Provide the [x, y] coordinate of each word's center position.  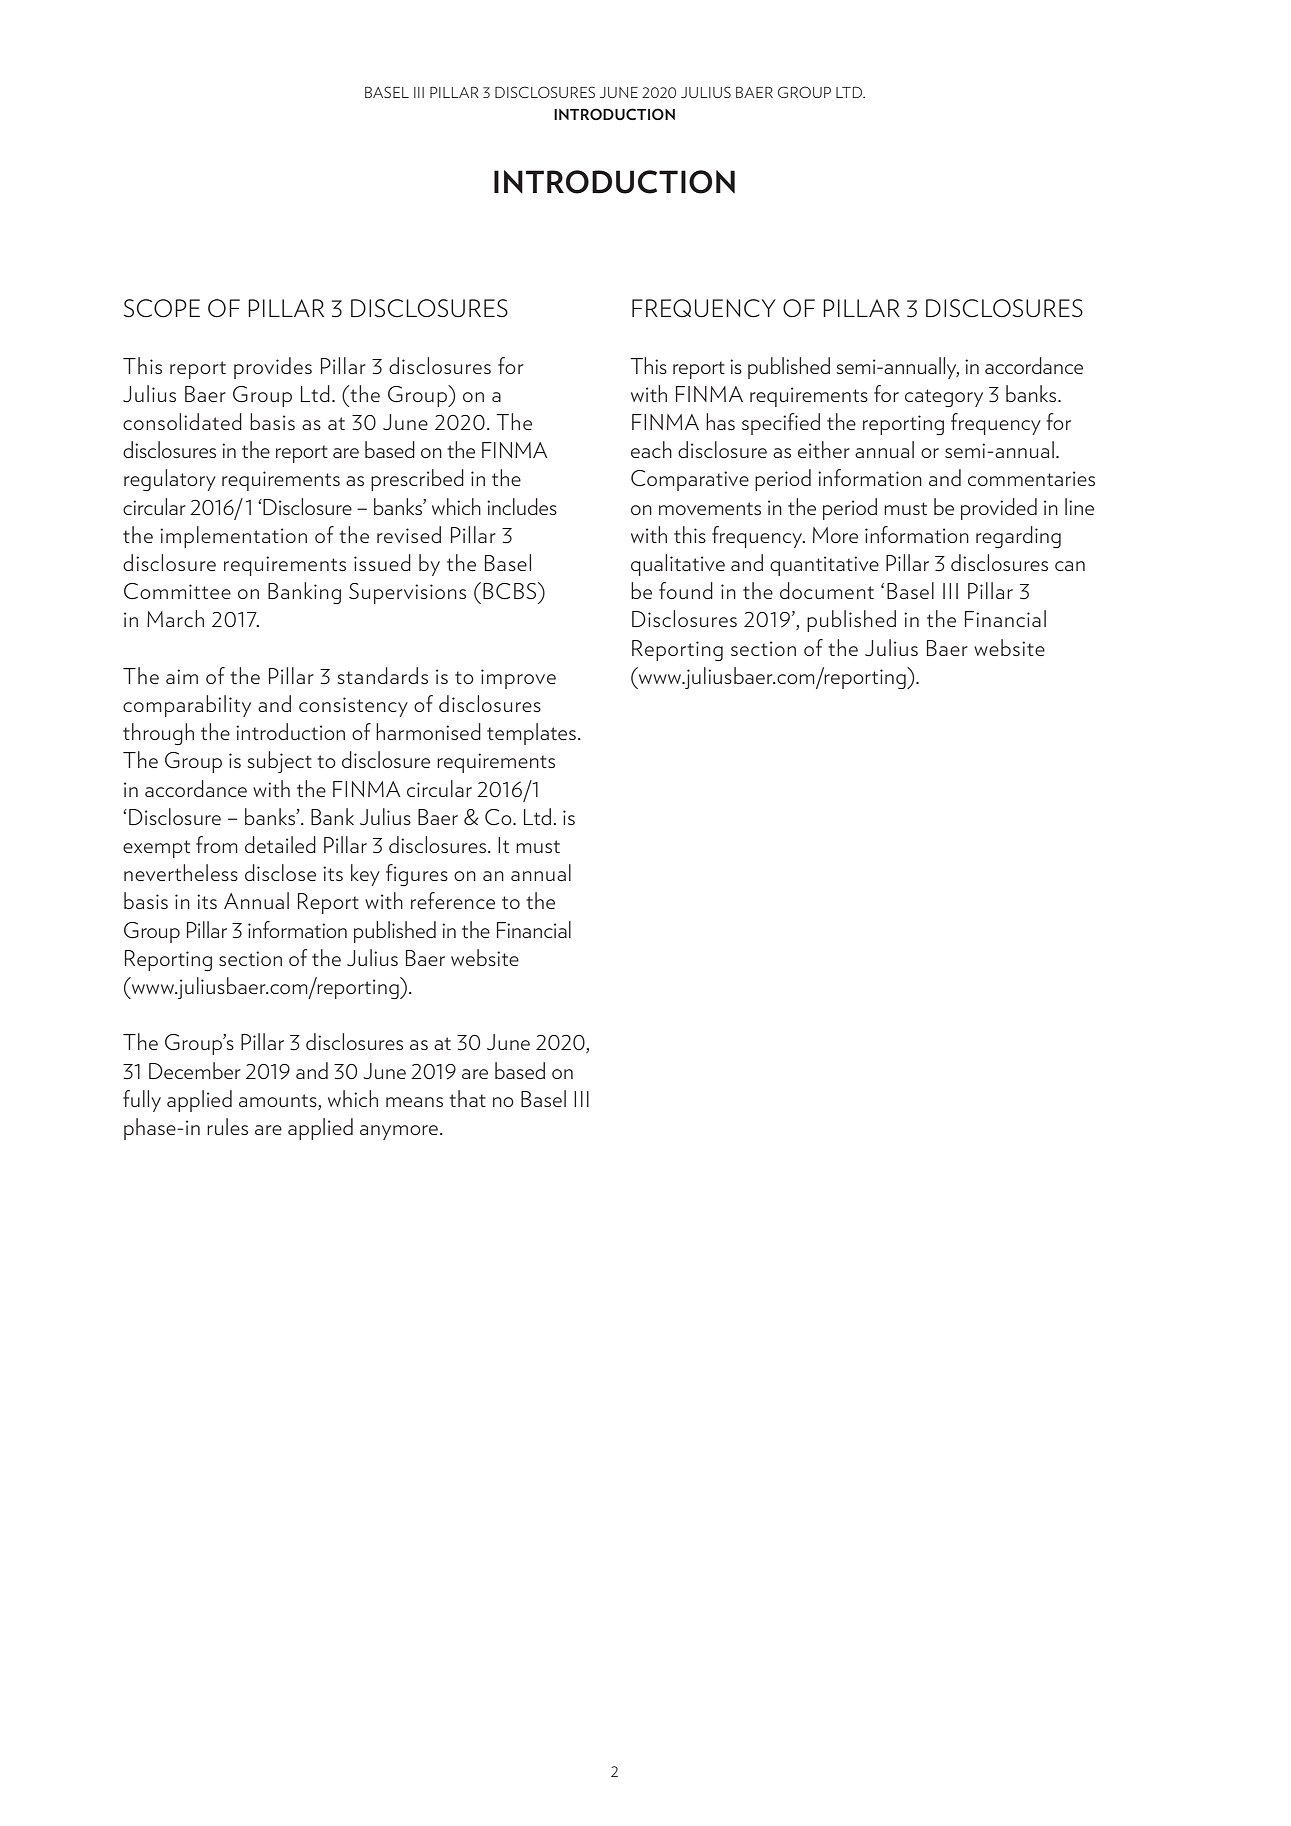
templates [531, 734]
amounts [278, 1100]
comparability [187, 706]
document [827, 590]
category [944, 398]
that [467, 1098]
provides [273, 368]
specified [781, 424]
